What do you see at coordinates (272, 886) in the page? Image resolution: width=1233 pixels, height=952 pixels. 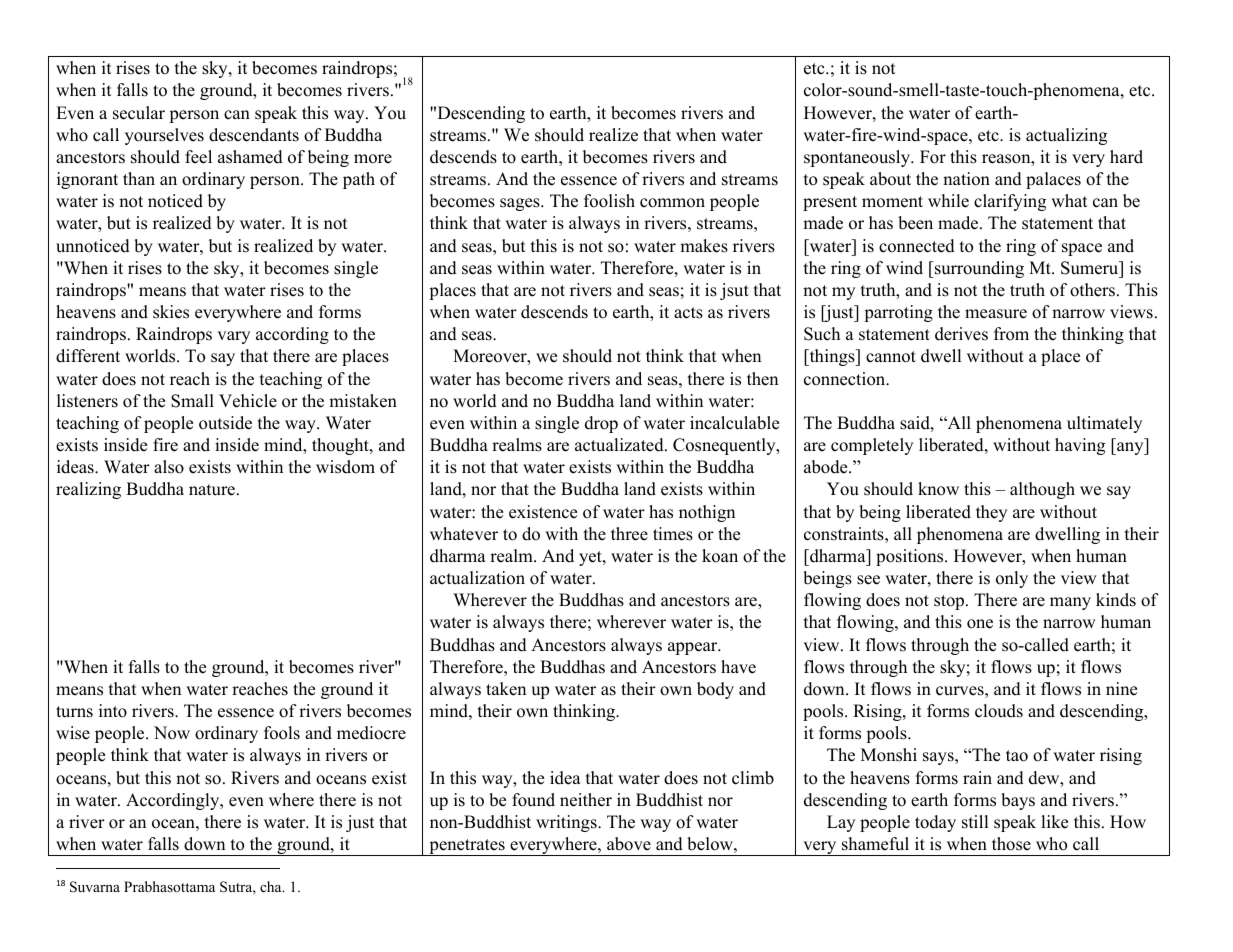 I see `cha` at bounding box center [272, 886].
